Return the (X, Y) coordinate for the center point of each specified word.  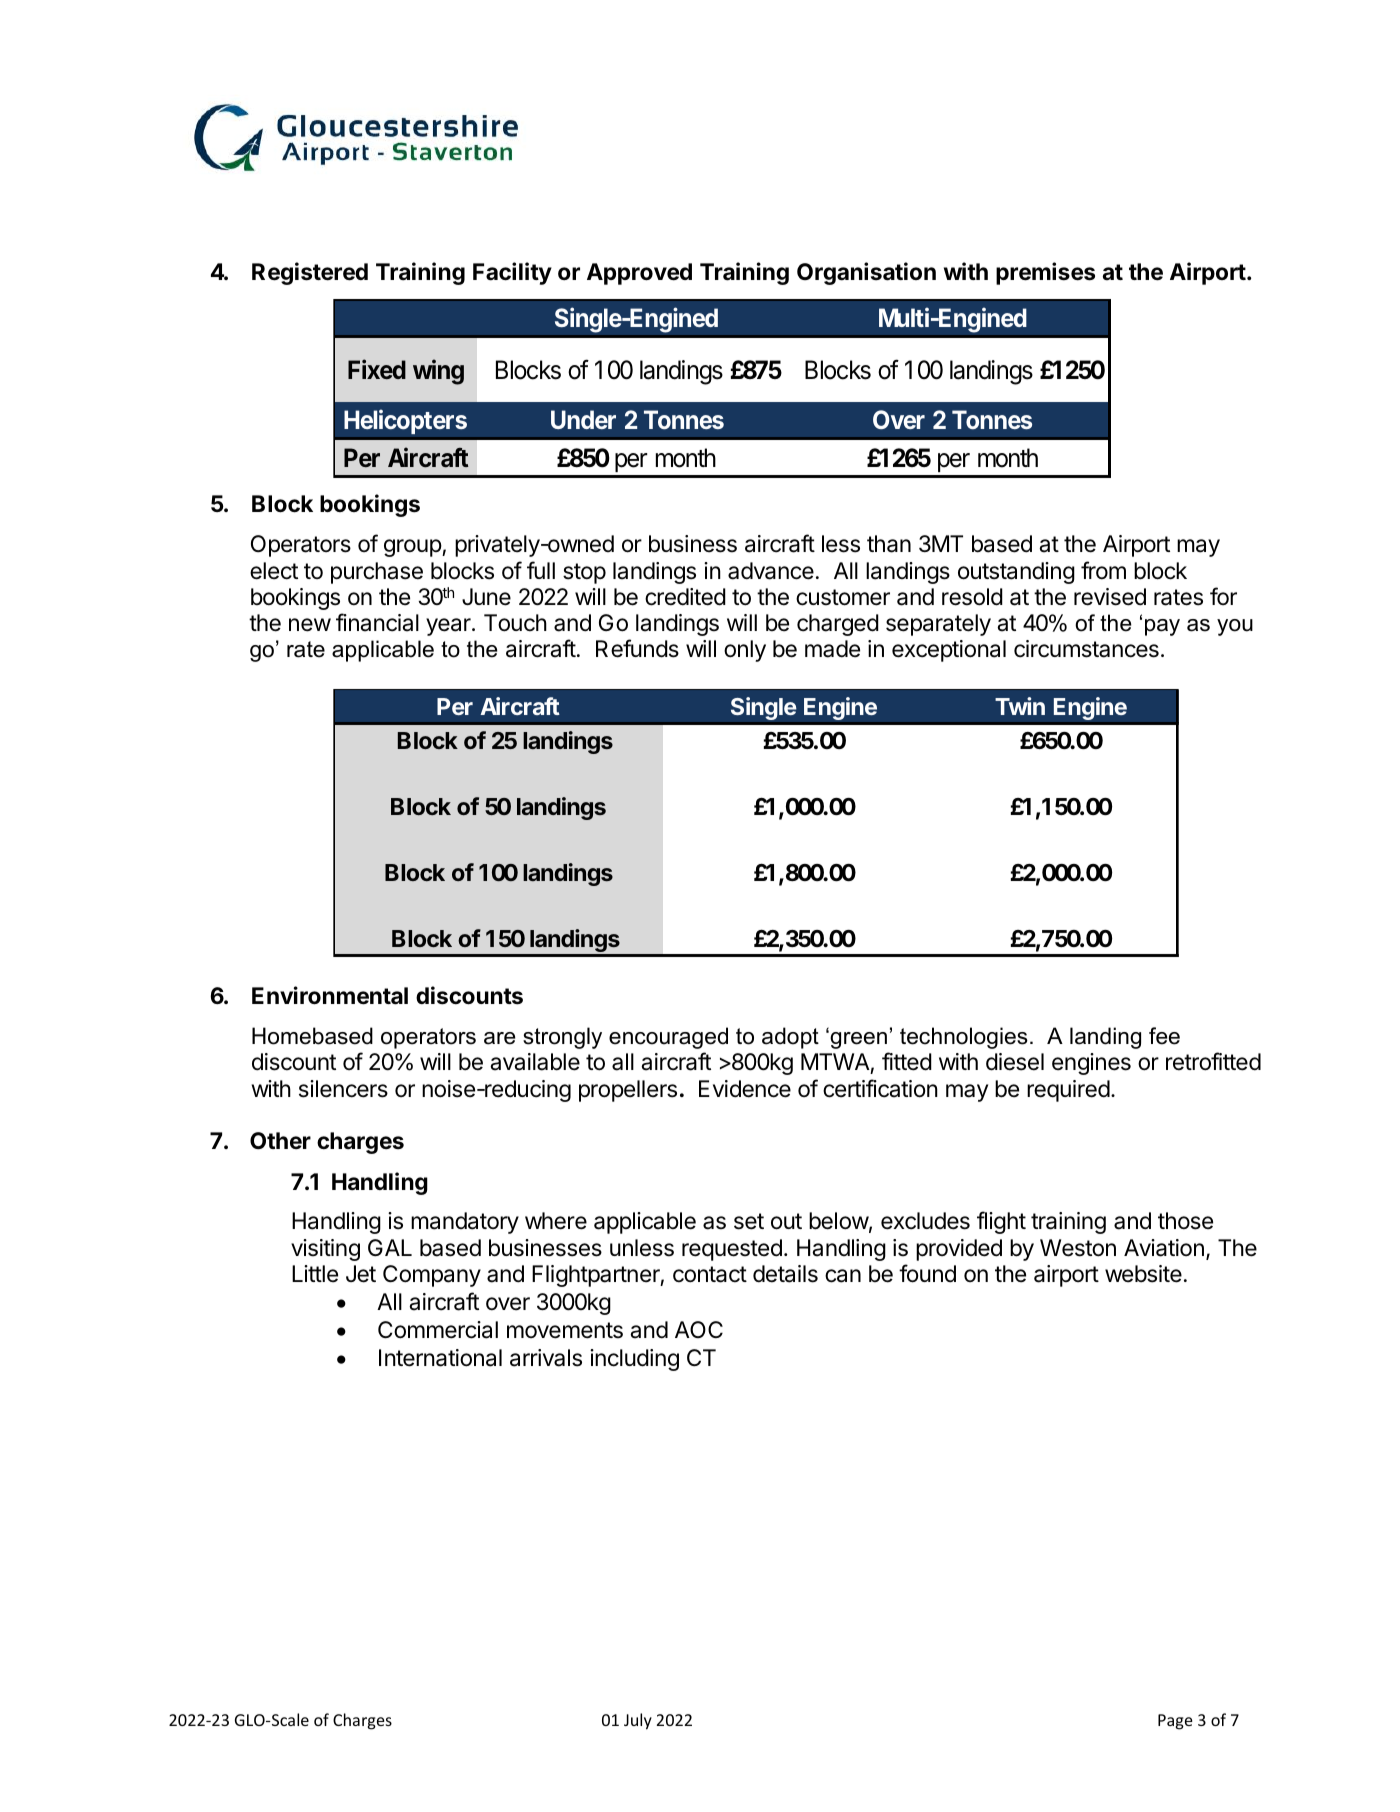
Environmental (330, 995)
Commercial (438, 1330)
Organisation (866, 273)
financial (377, 622)
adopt (790, 1038)
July (638, 1721)
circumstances (1086, 649)
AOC (699, 1329)
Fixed (377, 369)
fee (1164, 1036)
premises (1045, 273)
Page (1175, 1722)
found (927, 1273)
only (745, 651)
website (1143, 1274)
